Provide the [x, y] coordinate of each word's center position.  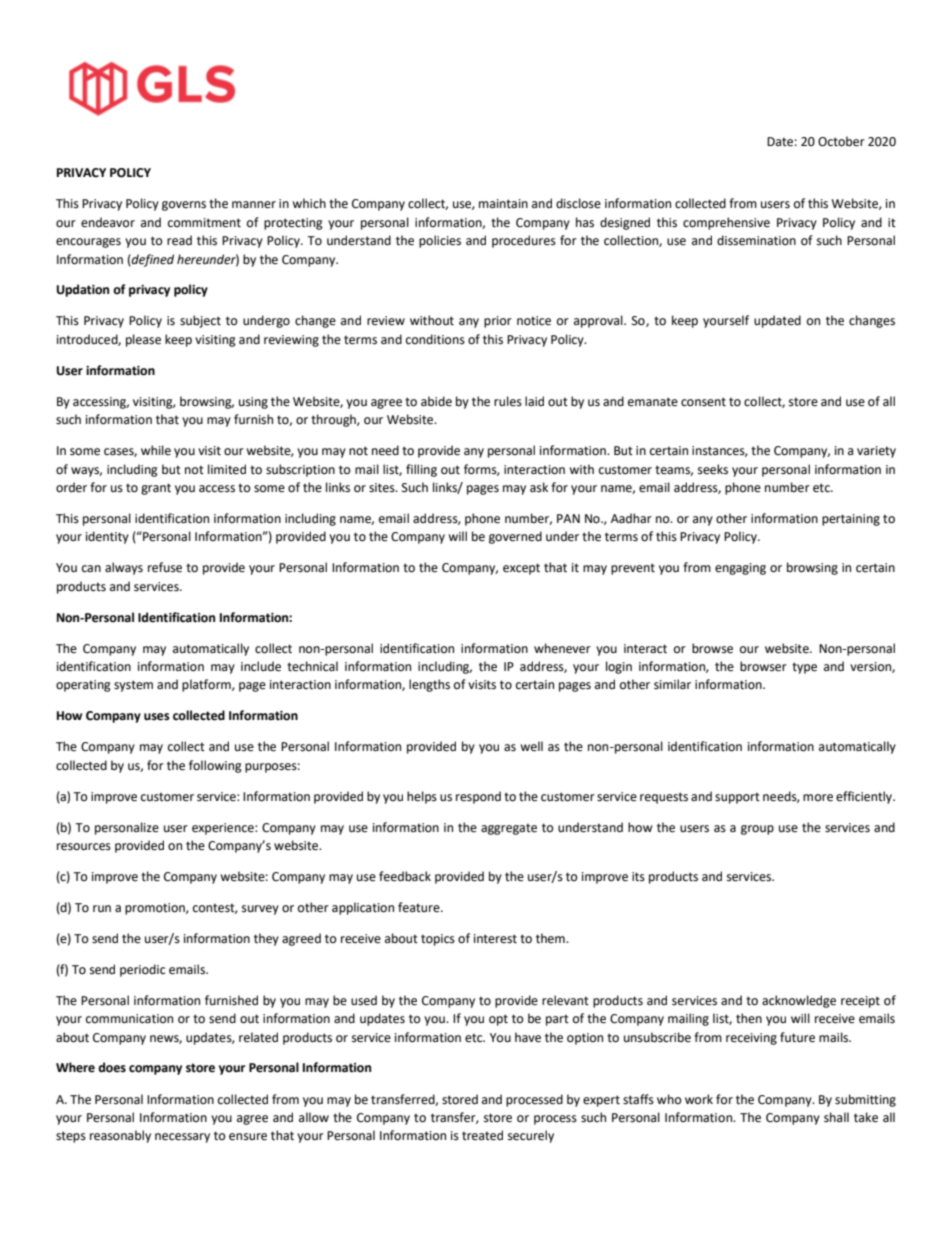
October [841, 141]
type [804, 668]
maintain [503, 204]
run [102, 909]
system [133, 686]
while [156, 450]
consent [703, 402]
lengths [429, 685]
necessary [182, 1138]
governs [184, 206]
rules [508, 401]
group [757, 830]
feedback [405, 876]
